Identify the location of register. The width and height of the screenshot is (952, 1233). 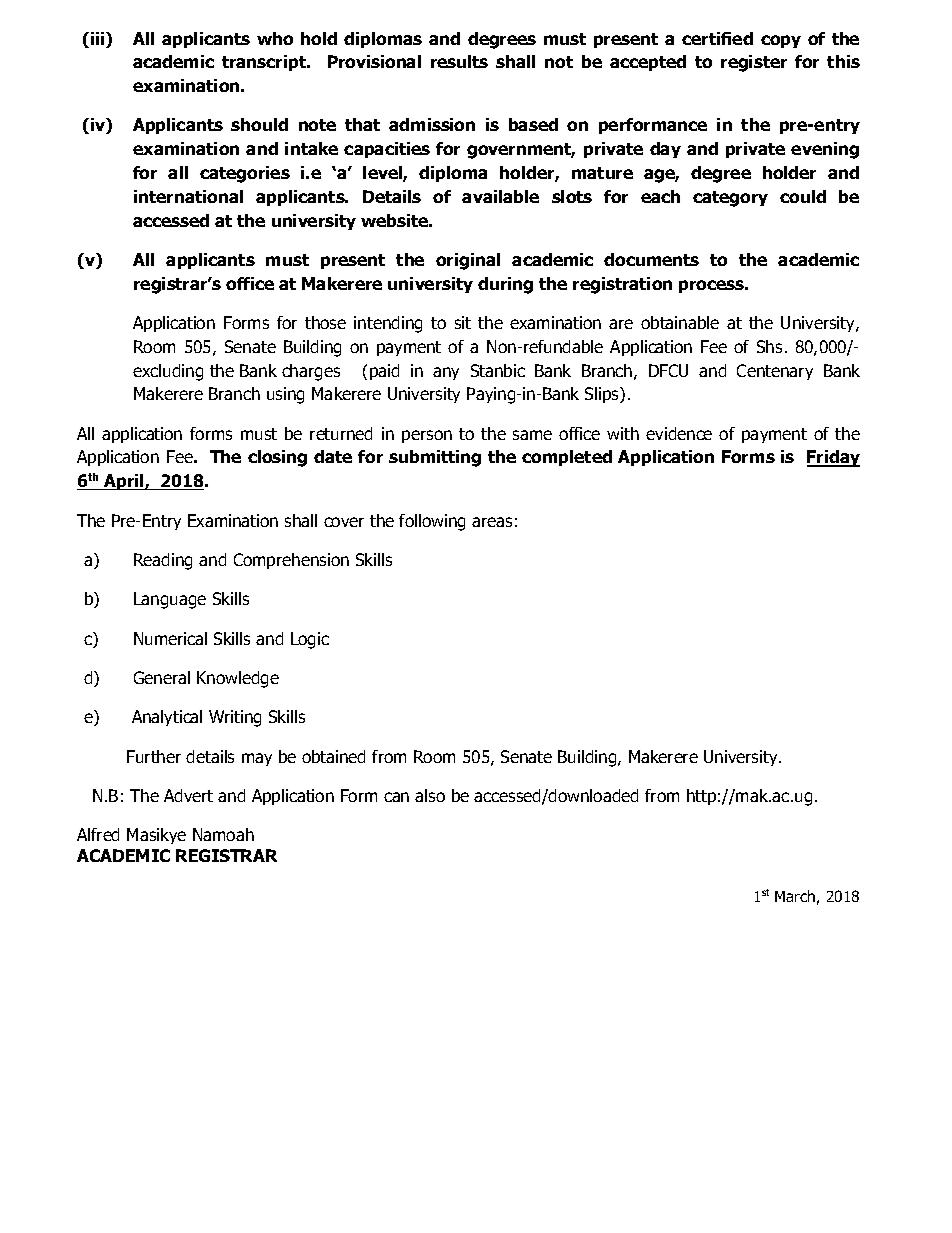
(754, 63).
